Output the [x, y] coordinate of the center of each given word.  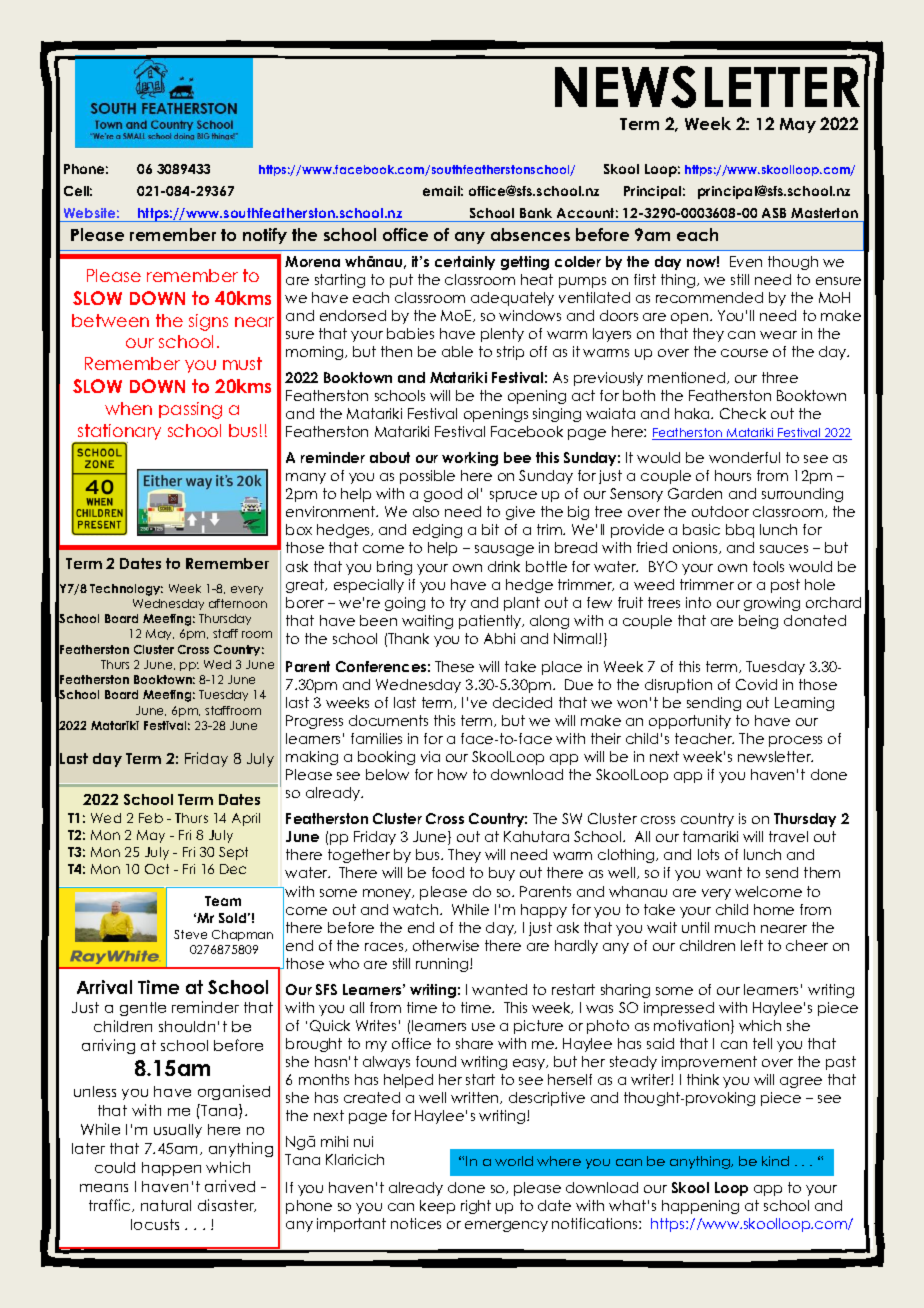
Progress [314, 722]
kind [775, 1161]
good [443, 495]
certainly [465, 263]
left [752, 945]
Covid [756, 684]
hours [733, 475]
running [442, 965]
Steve [190, 934]
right [476, 1207]
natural [166, 1205]
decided [522, 702]
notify [265, 236]
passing [190, 410]
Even [746, 261]
